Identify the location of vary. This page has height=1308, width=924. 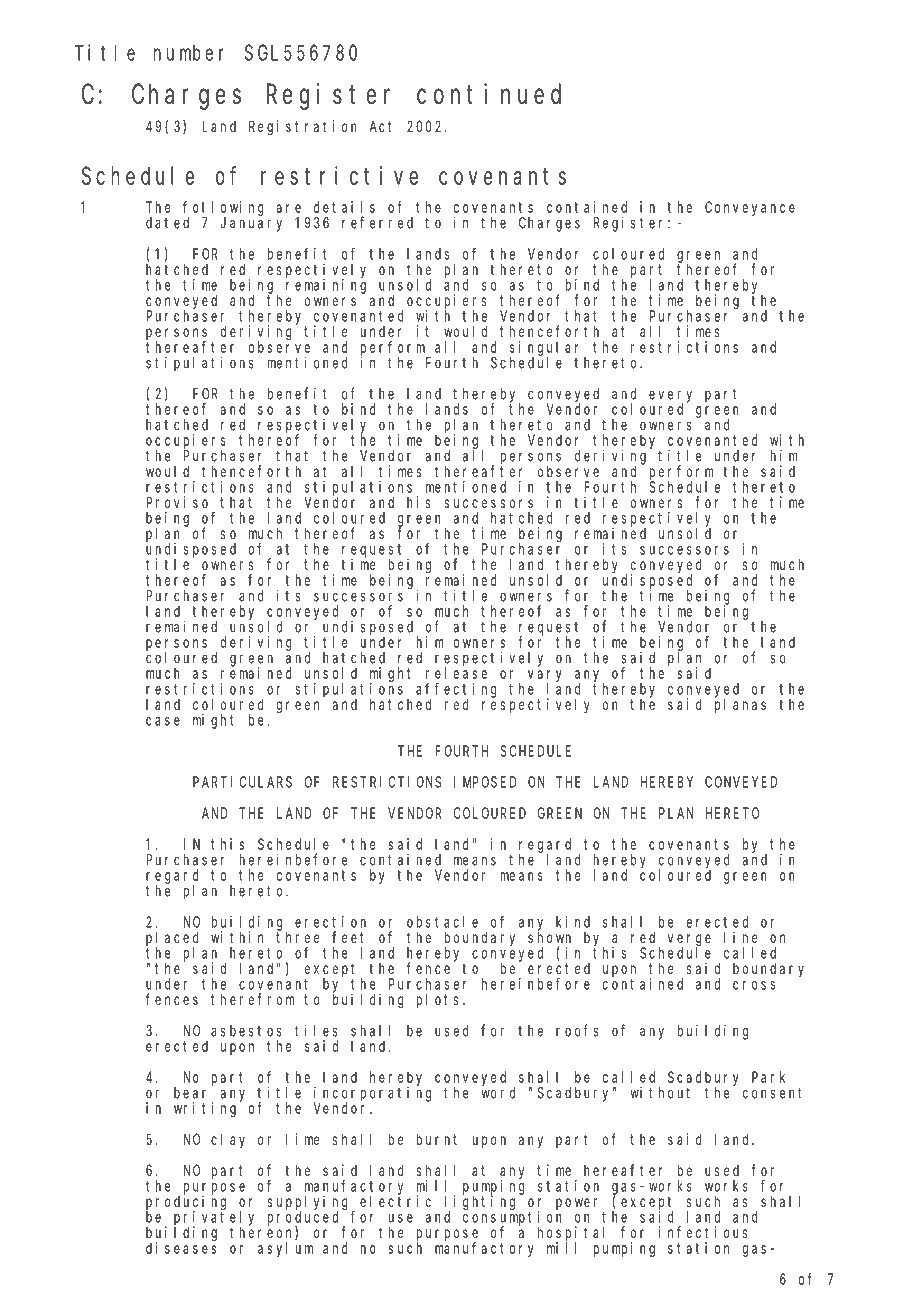
(545, 677).
